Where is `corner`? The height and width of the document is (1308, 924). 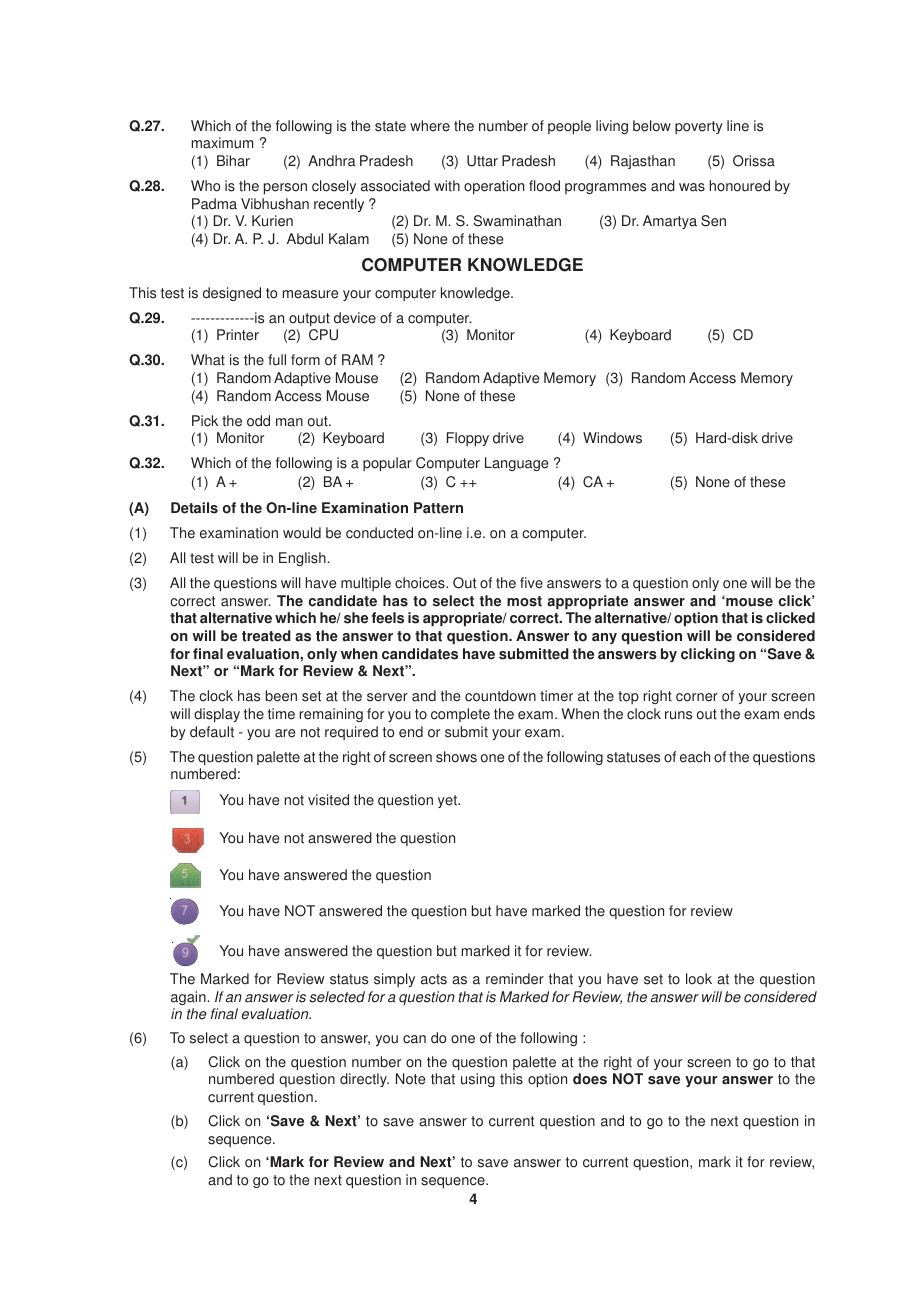
corner is located at coordinates (697, 697).
